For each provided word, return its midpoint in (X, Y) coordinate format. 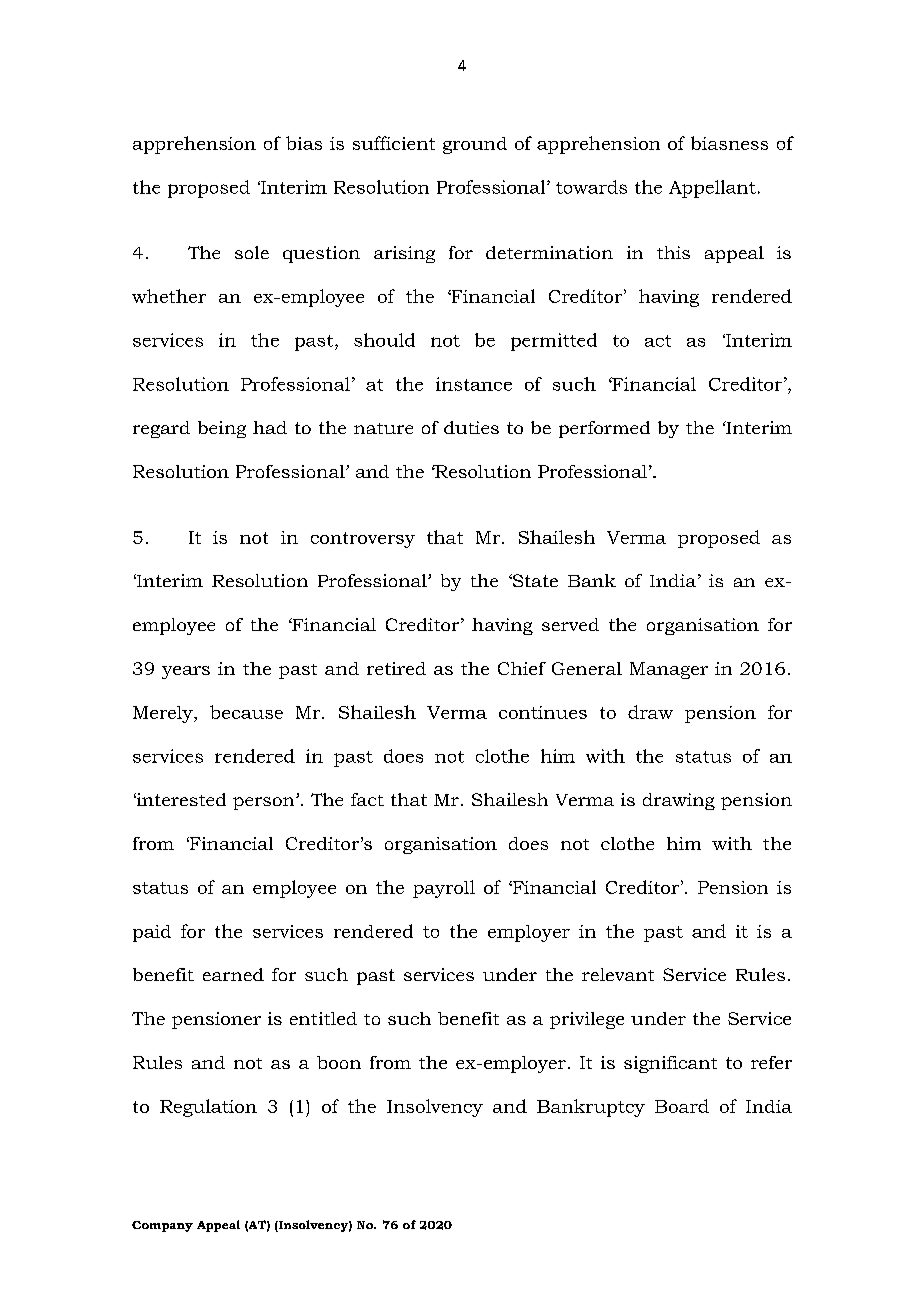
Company (162, 1226)
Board (682, 1106)
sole (252, 252)
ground (475, 145)
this (673, 252)
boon (339, 1062)
